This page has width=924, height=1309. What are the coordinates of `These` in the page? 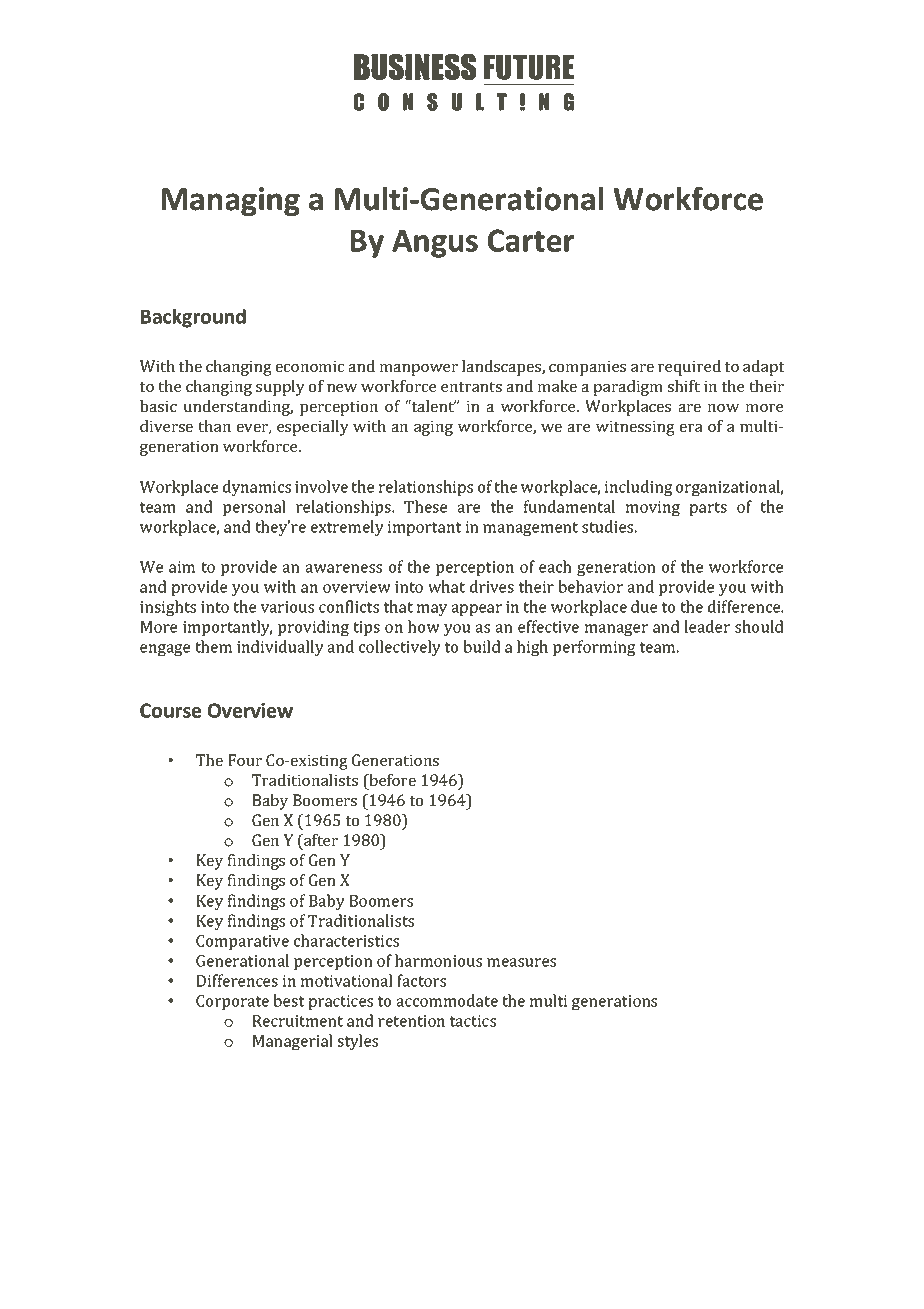 It's located at (425, 506).
